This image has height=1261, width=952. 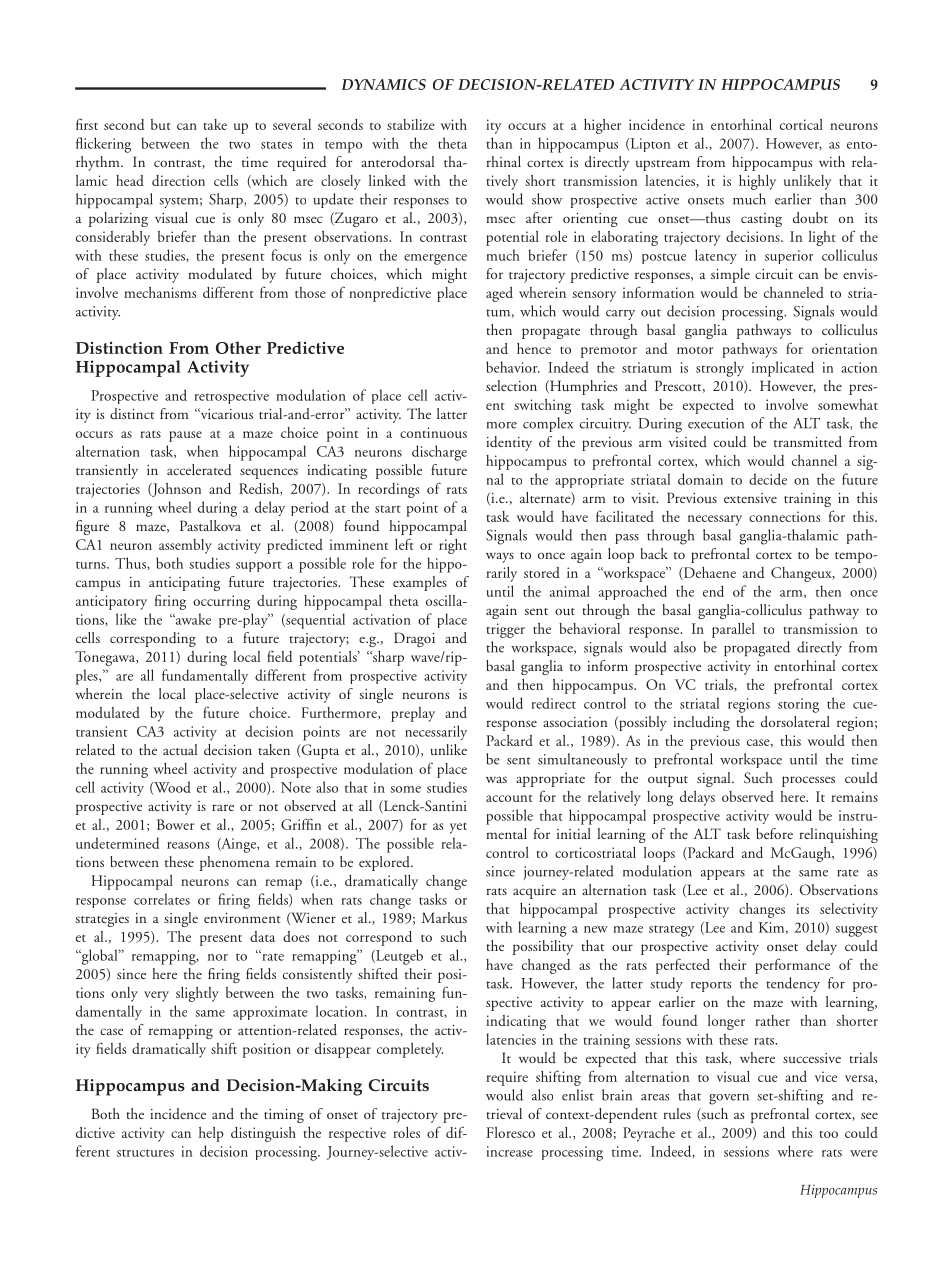 I want to click on implicated, so click(x=783, y=369).
